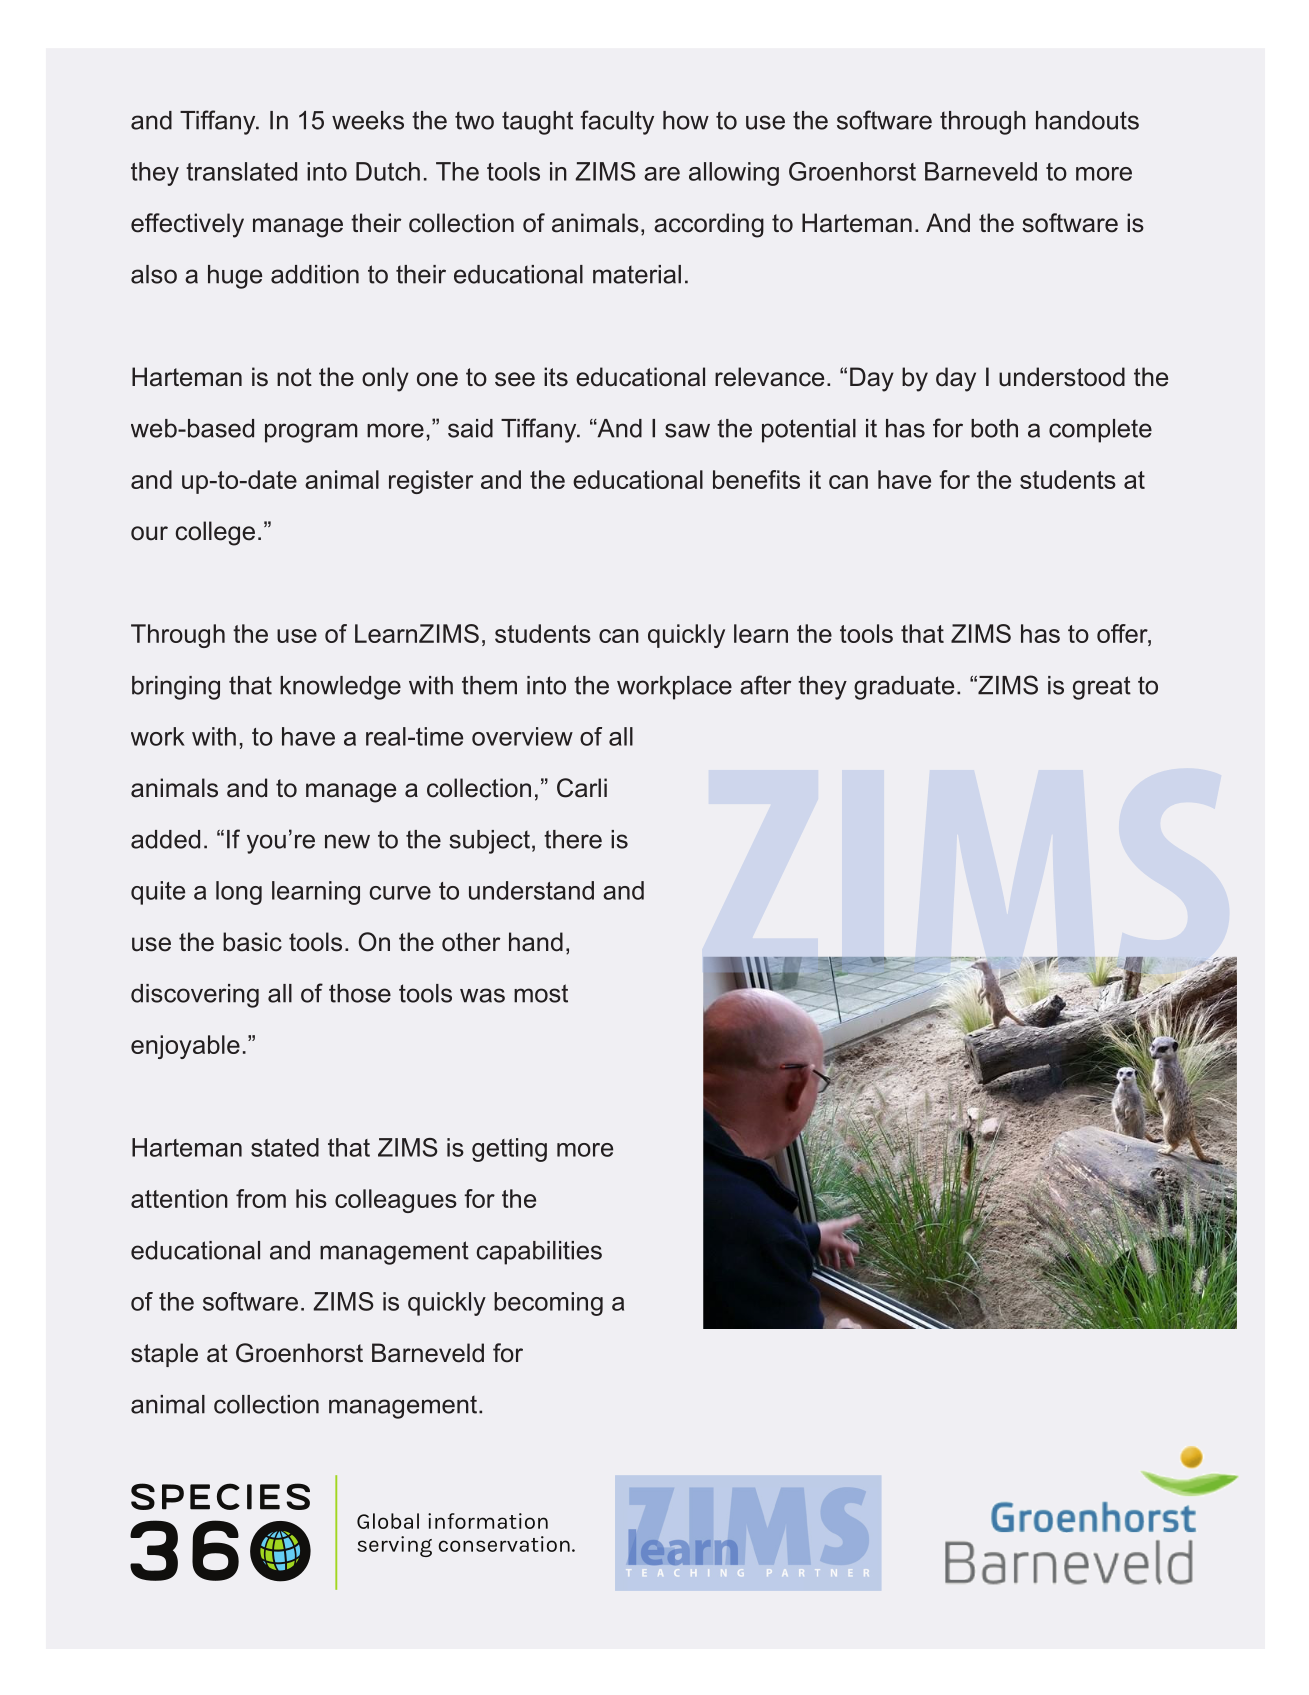 This screenshot has height=1695, width=1309. I want to click on faculty, so click(617, 122).
